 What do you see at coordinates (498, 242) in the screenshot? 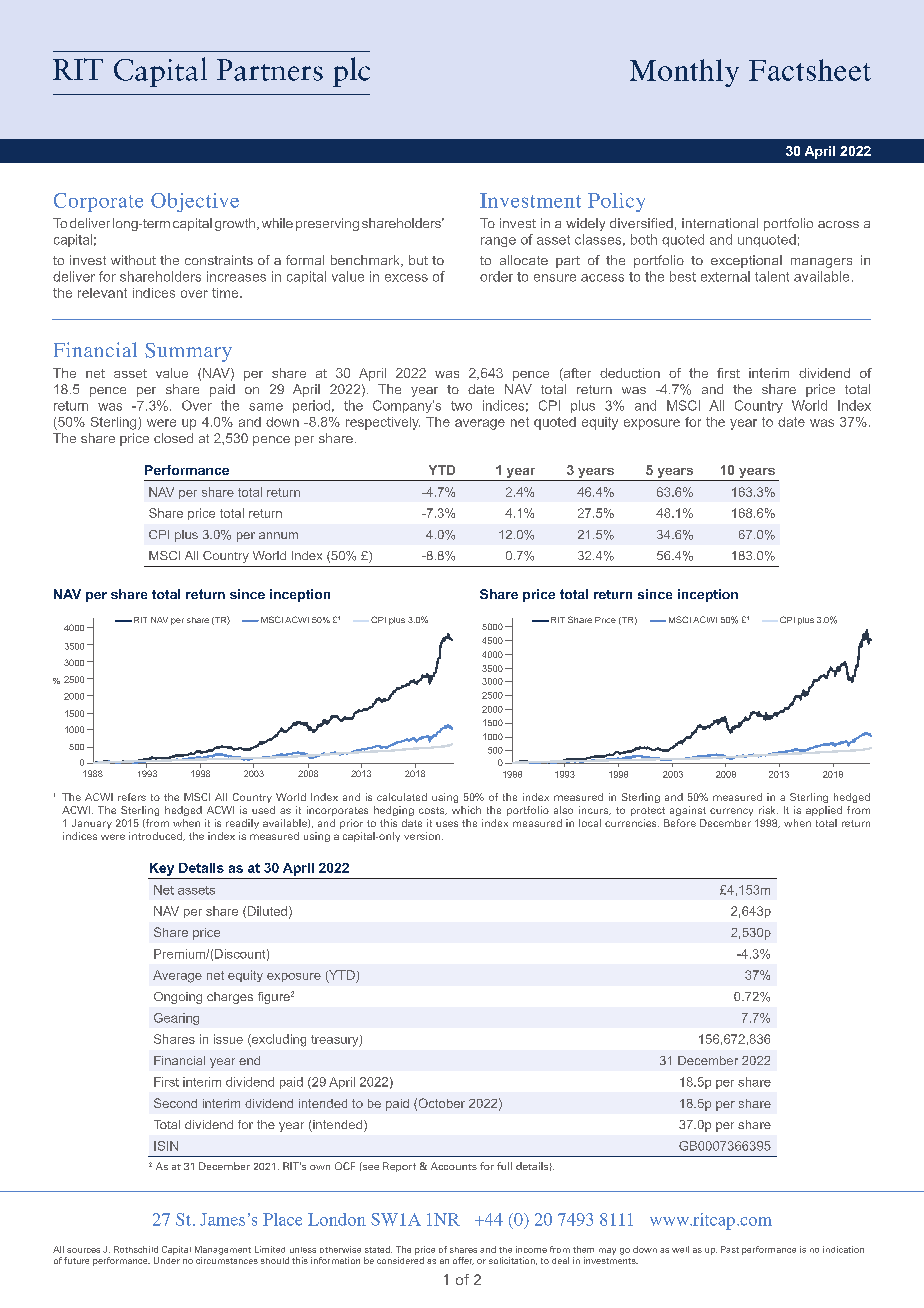
I see `range` at bounding box center [498, 242].
